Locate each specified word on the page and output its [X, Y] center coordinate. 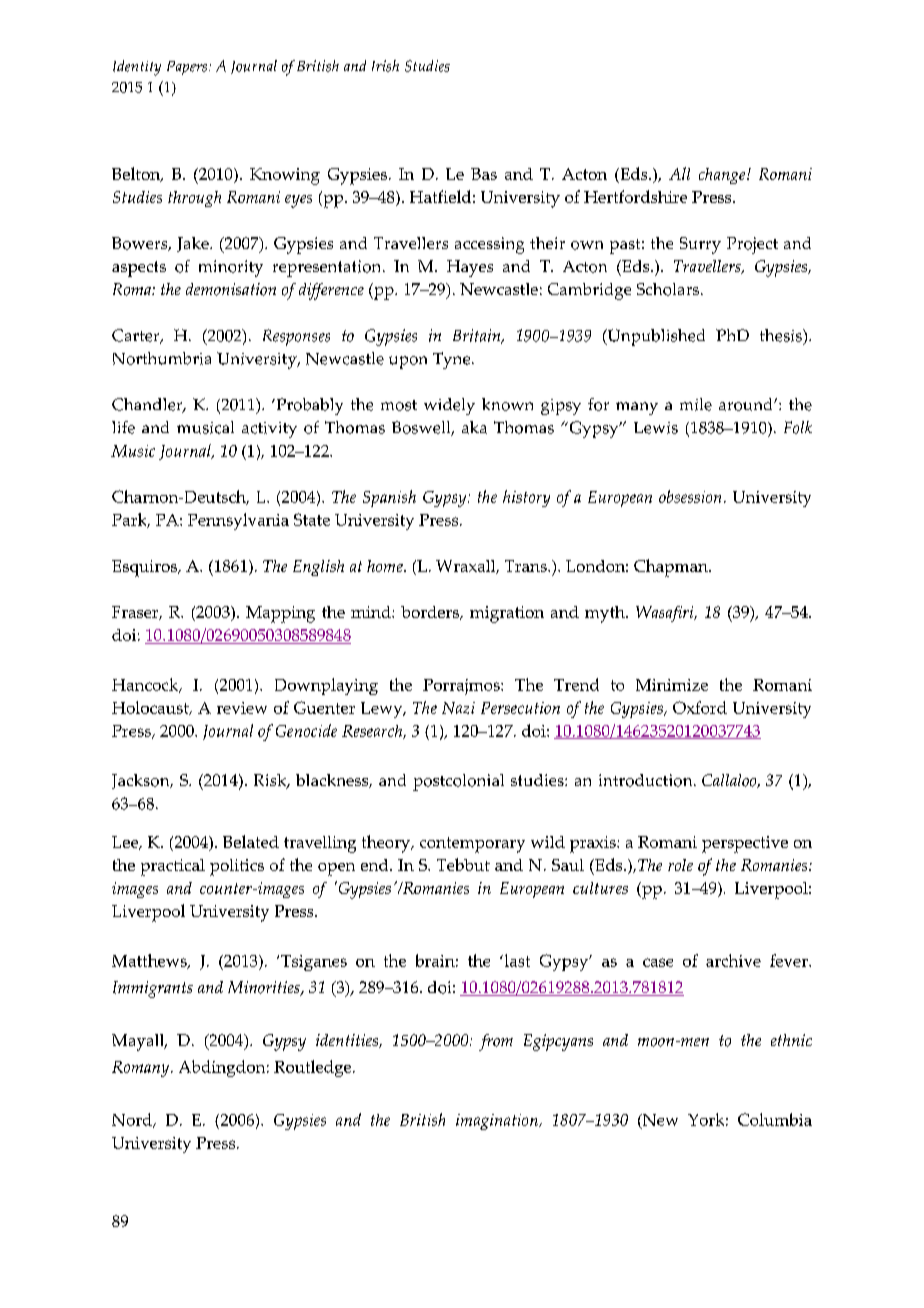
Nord [133, 1120]
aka [474, 427]
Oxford [700, 707]
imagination [498, 1122]
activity [269, 430]
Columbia [775, 1119]
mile [696, 404]
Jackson [142, 781]
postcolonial [458, 782]
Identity [137, 68]
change [723, 176]
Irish [385, 66]
